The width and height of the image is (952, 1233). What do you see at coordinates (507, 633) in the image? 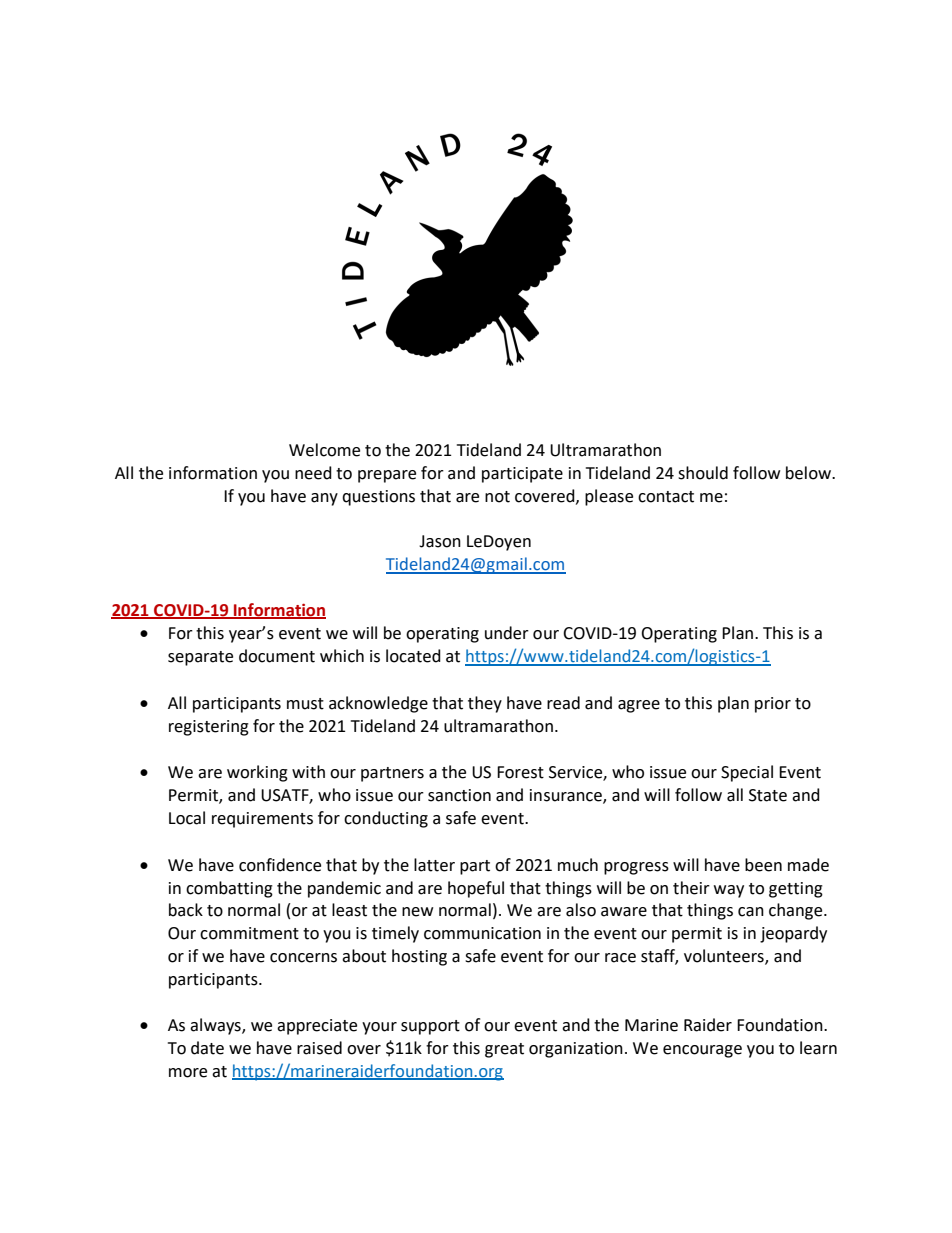
I see `under` at bounding box center [507, 633].
